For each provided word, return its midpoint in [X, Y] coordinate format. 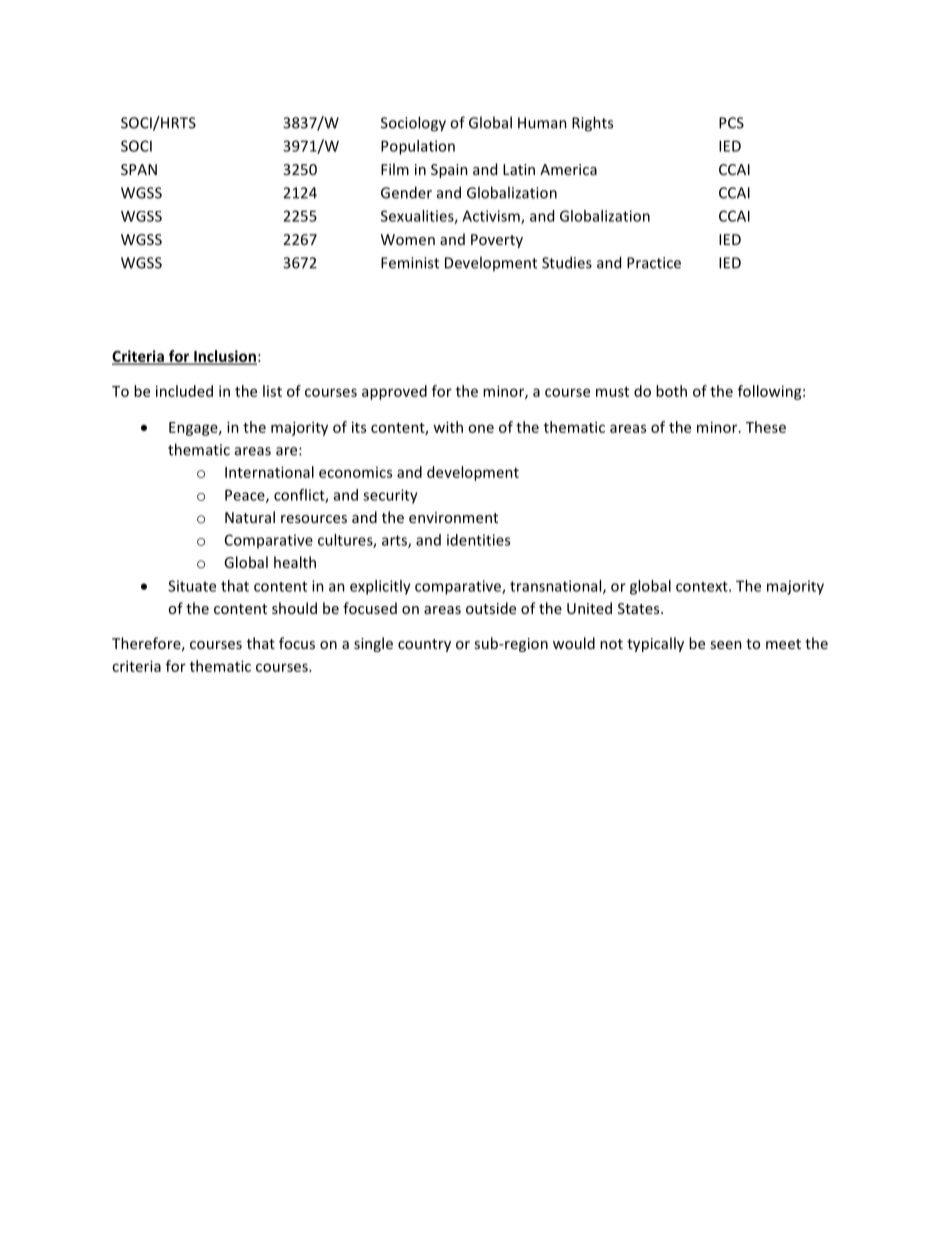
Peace [246, 496]
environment [453, 517]
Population [418, 147]
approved [394, 392]
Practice [654, 263]
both [671, 391]
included [184, 391]
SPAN [139, 169]
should [294, 608]
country [424, 645]
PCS [731, 123]
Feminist [410, 263]
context [703, 586]
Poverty [497, 241]
